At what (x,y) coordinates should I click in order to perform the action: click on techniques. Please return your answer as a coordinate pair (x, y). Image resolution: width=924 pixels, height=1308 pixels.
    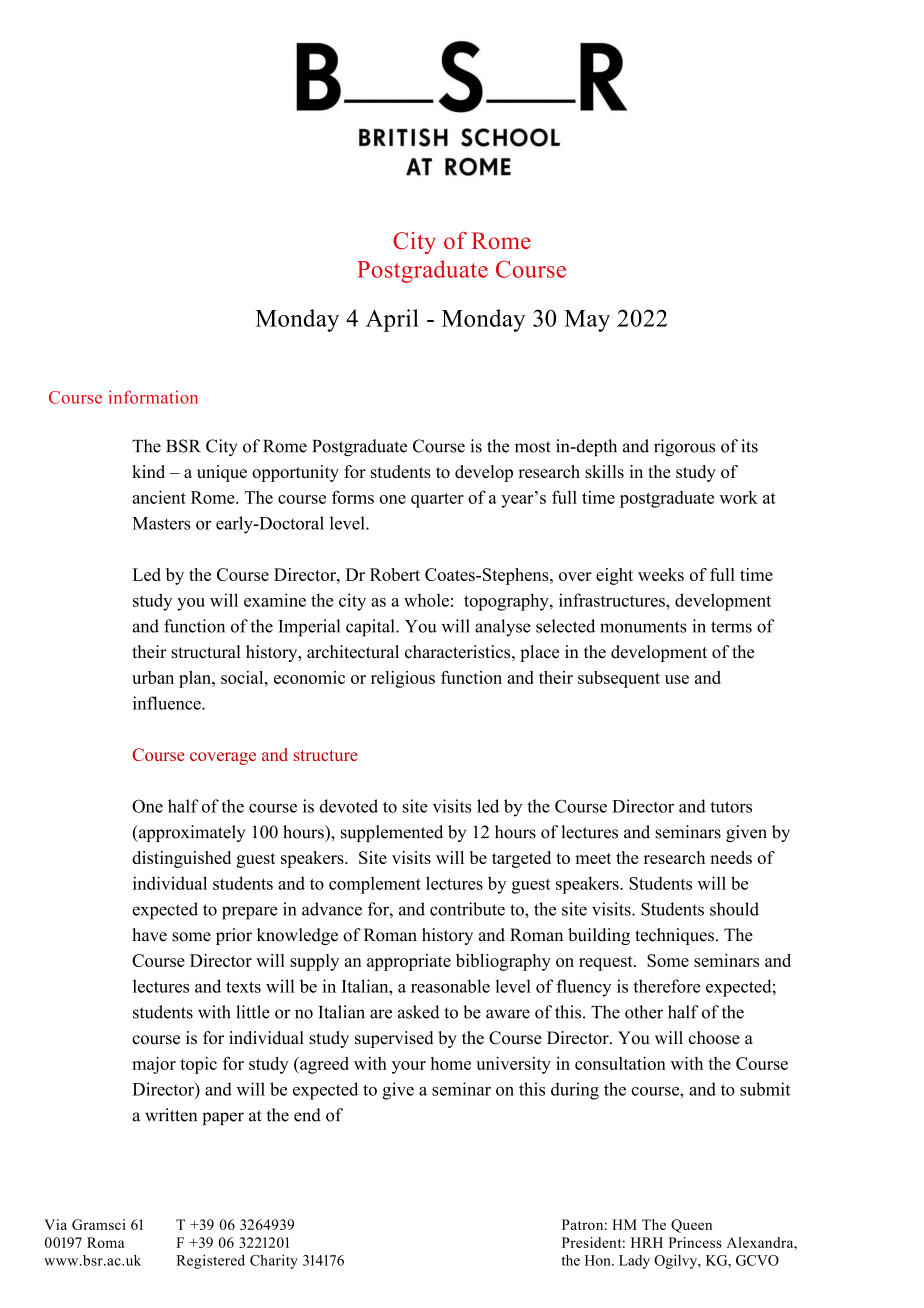
    Looking at the image, I should click on (674, 936).
